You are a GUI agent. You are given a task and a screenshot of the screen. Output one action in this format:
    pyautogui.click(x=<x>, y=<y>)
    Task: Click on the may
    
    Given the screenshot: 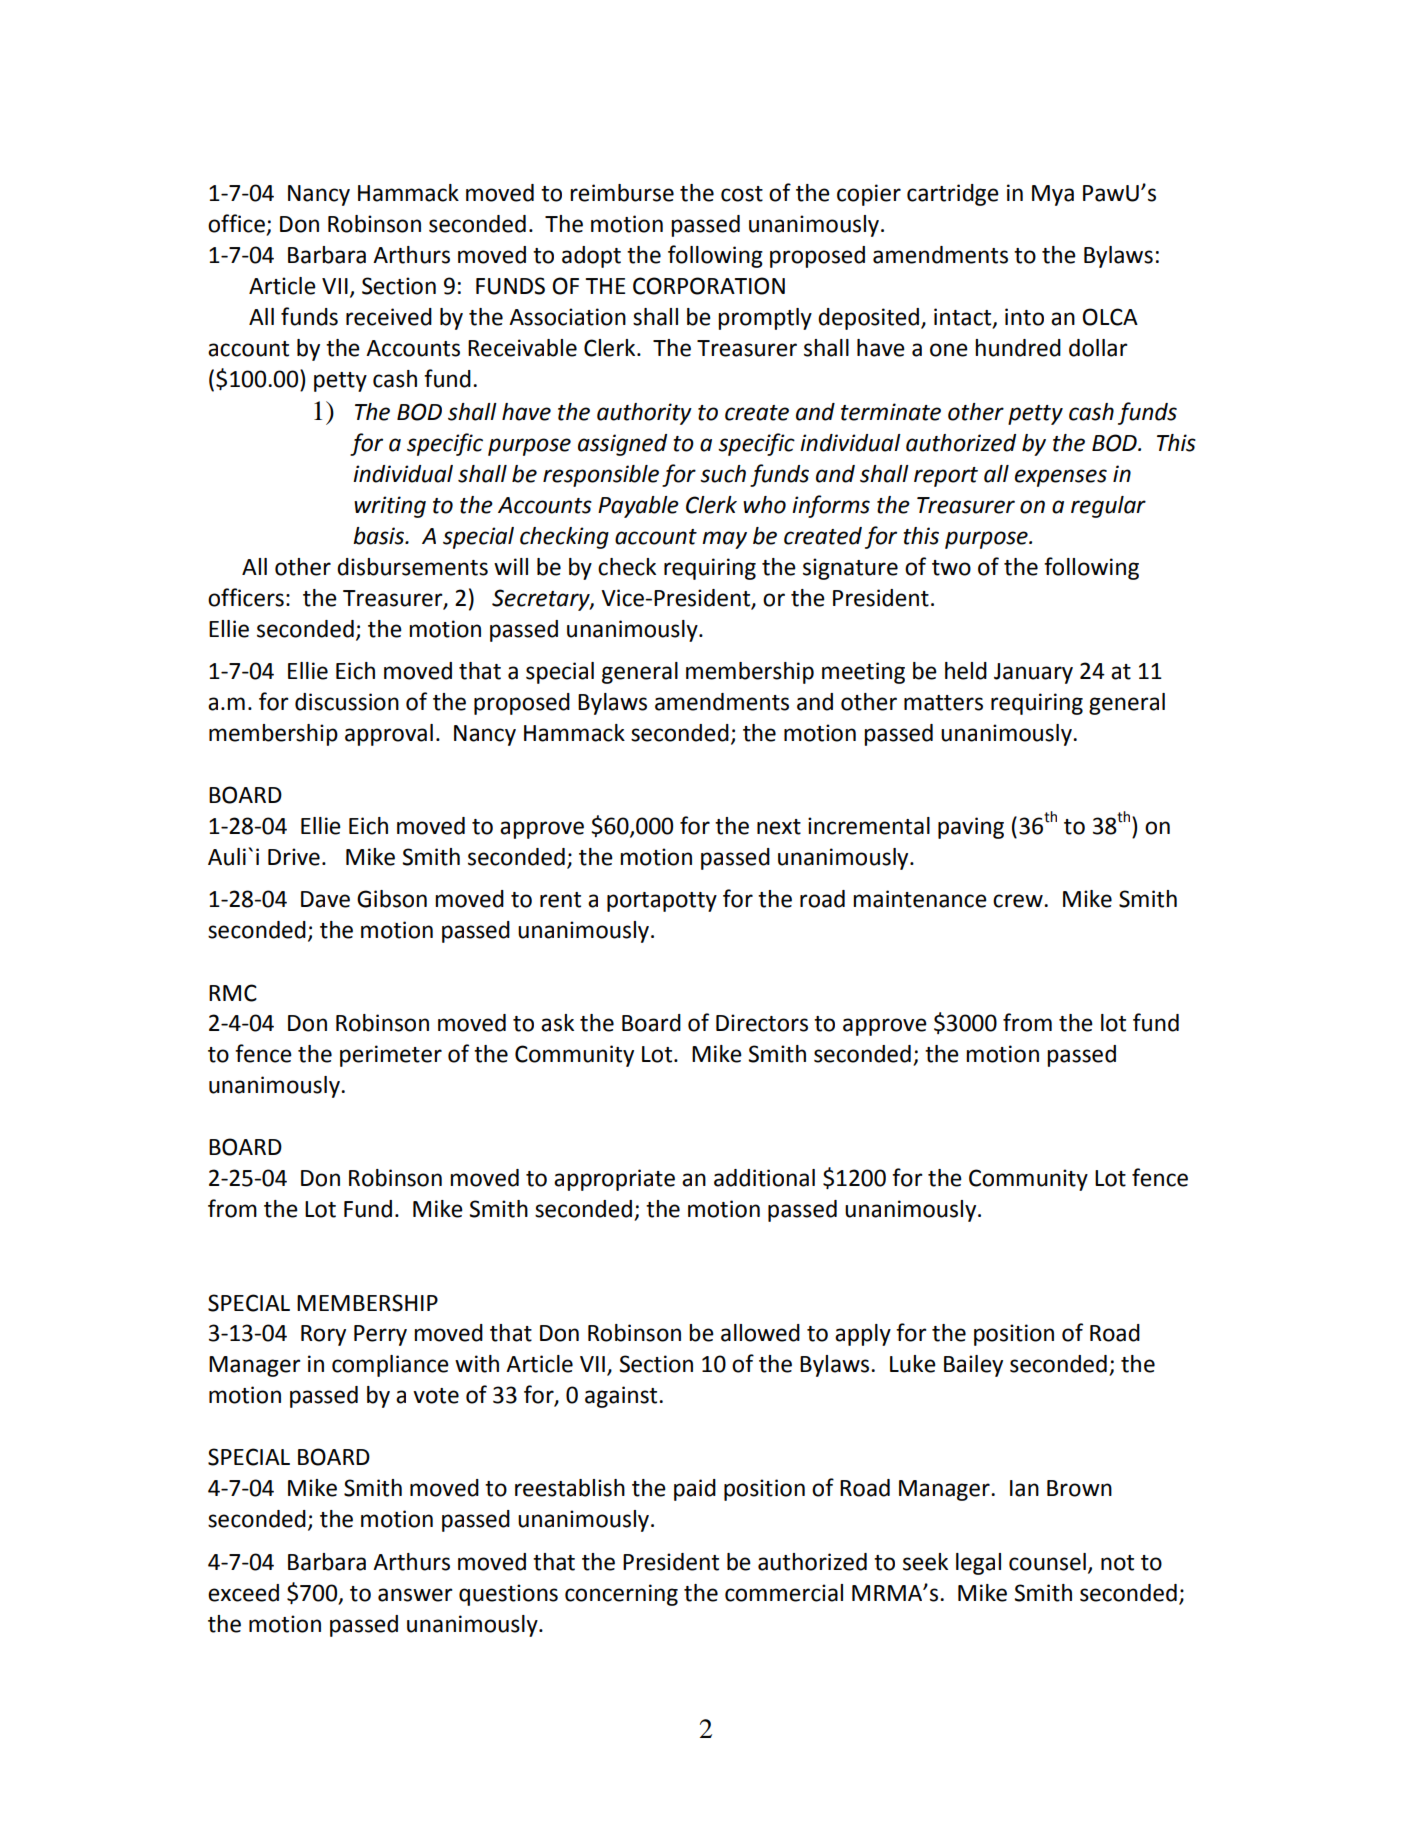 What is the action you would take?
    pyautogui.click(x=724, y=540)
